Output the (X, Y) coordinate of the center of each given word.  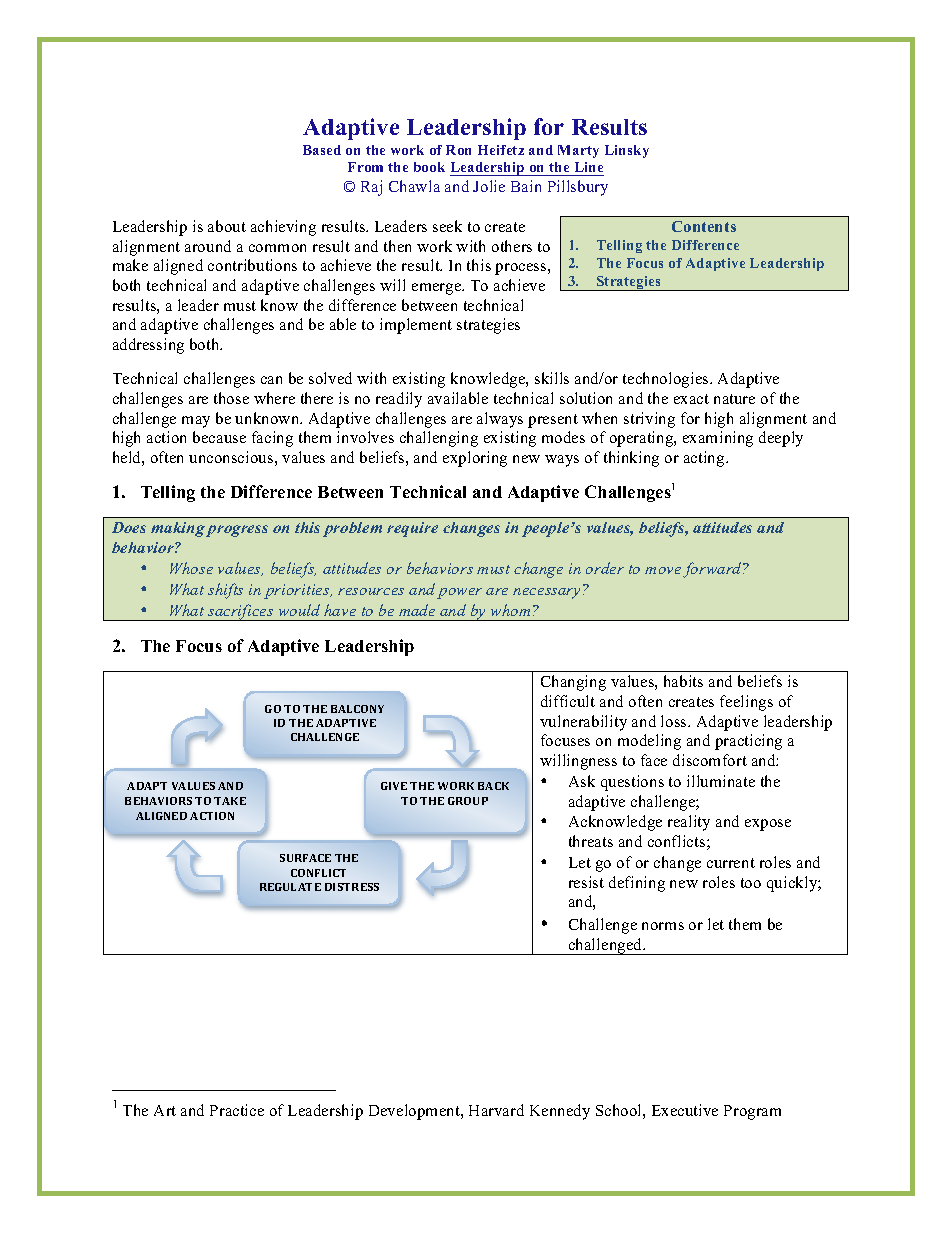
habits (683, 681)
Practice (237, 1110)
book (429, 167)
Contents (704, 226)
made (417, 610)
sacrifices (241, 612)
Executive (685, 1110)
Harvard (496, 1110)
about (227, 226)
